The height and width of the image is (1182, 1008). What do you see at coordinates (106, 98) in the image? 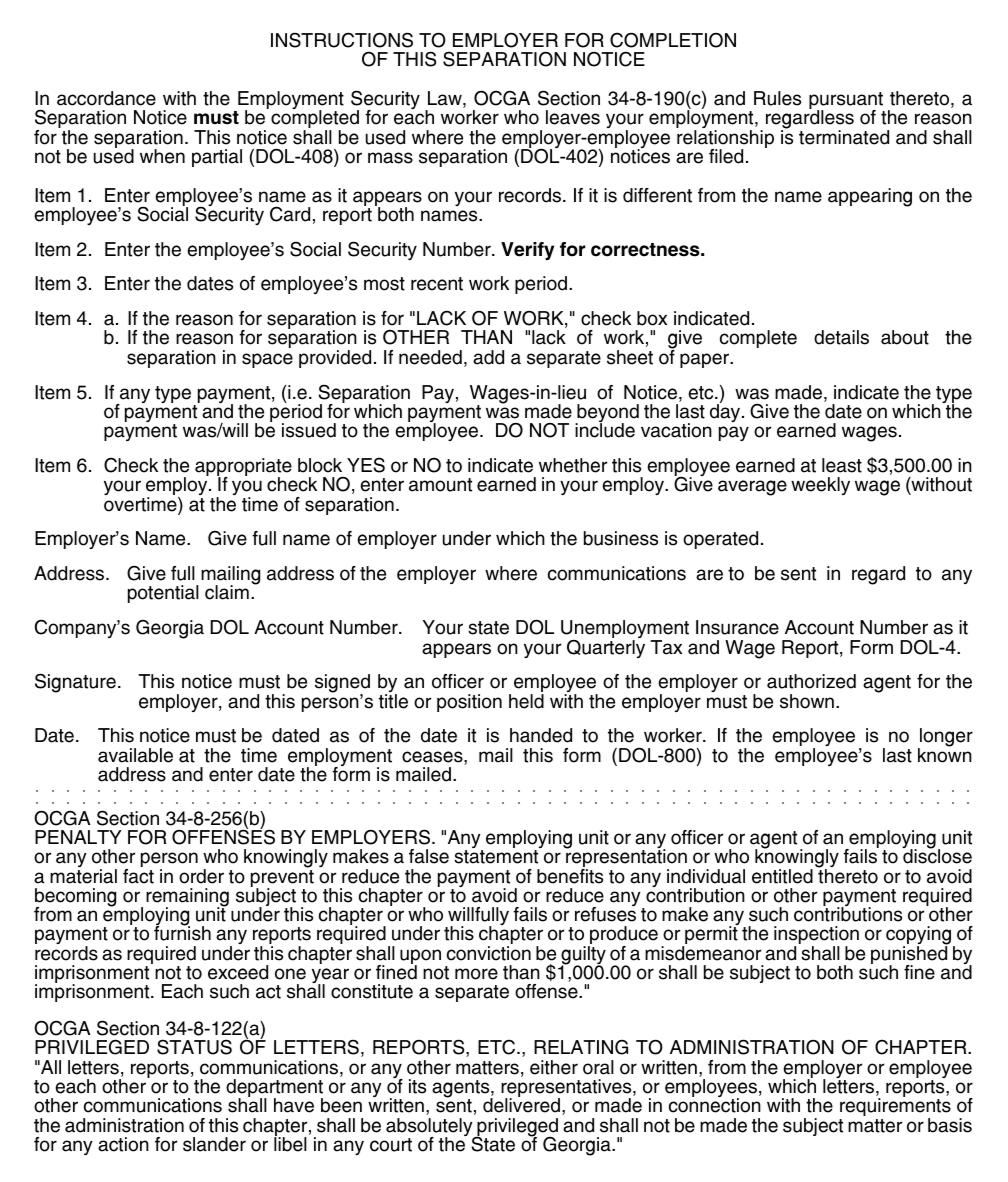
I see `accordance` at bounding box center [106, 98].
